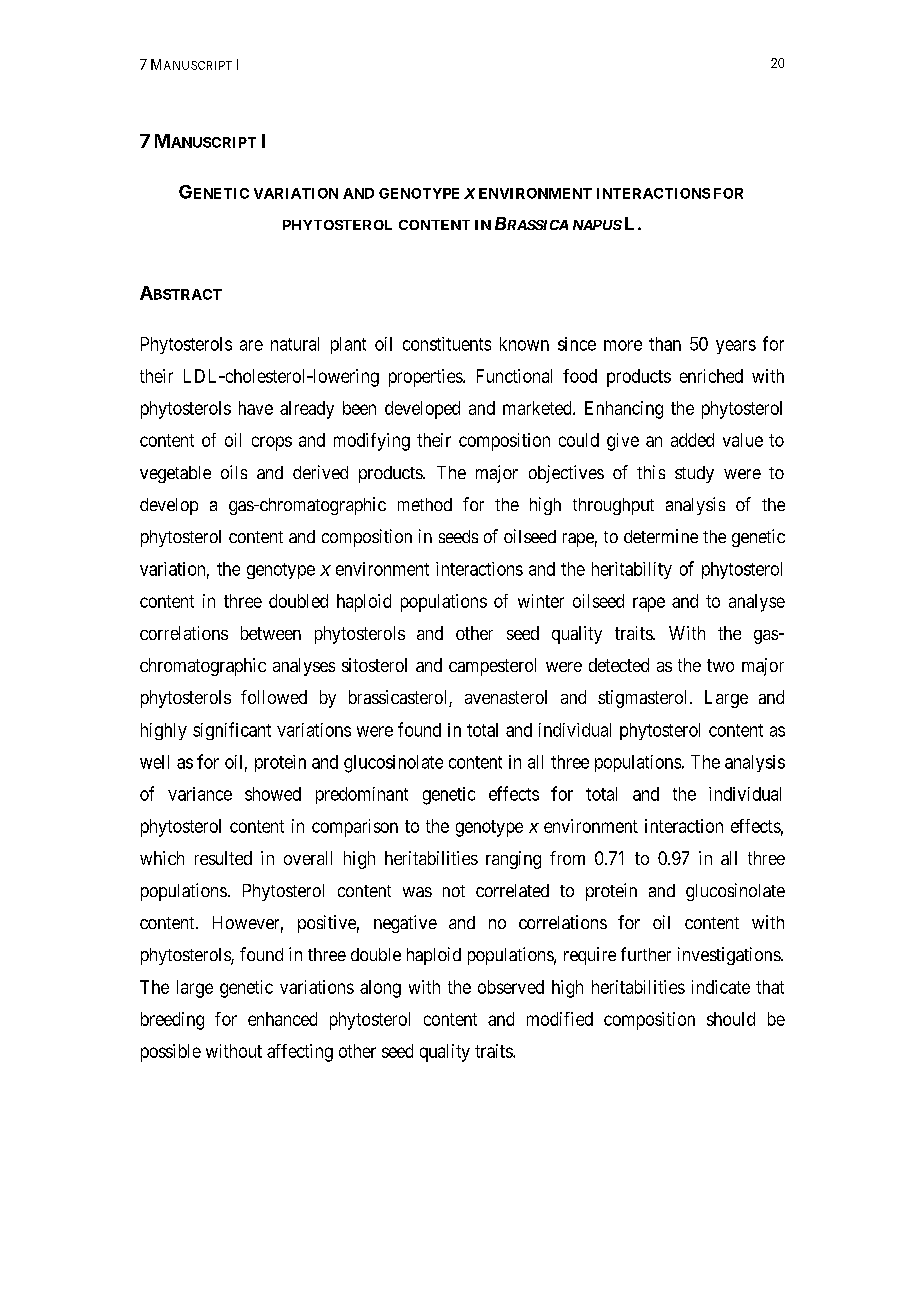  I want to click on observed, so click(511, 987).
